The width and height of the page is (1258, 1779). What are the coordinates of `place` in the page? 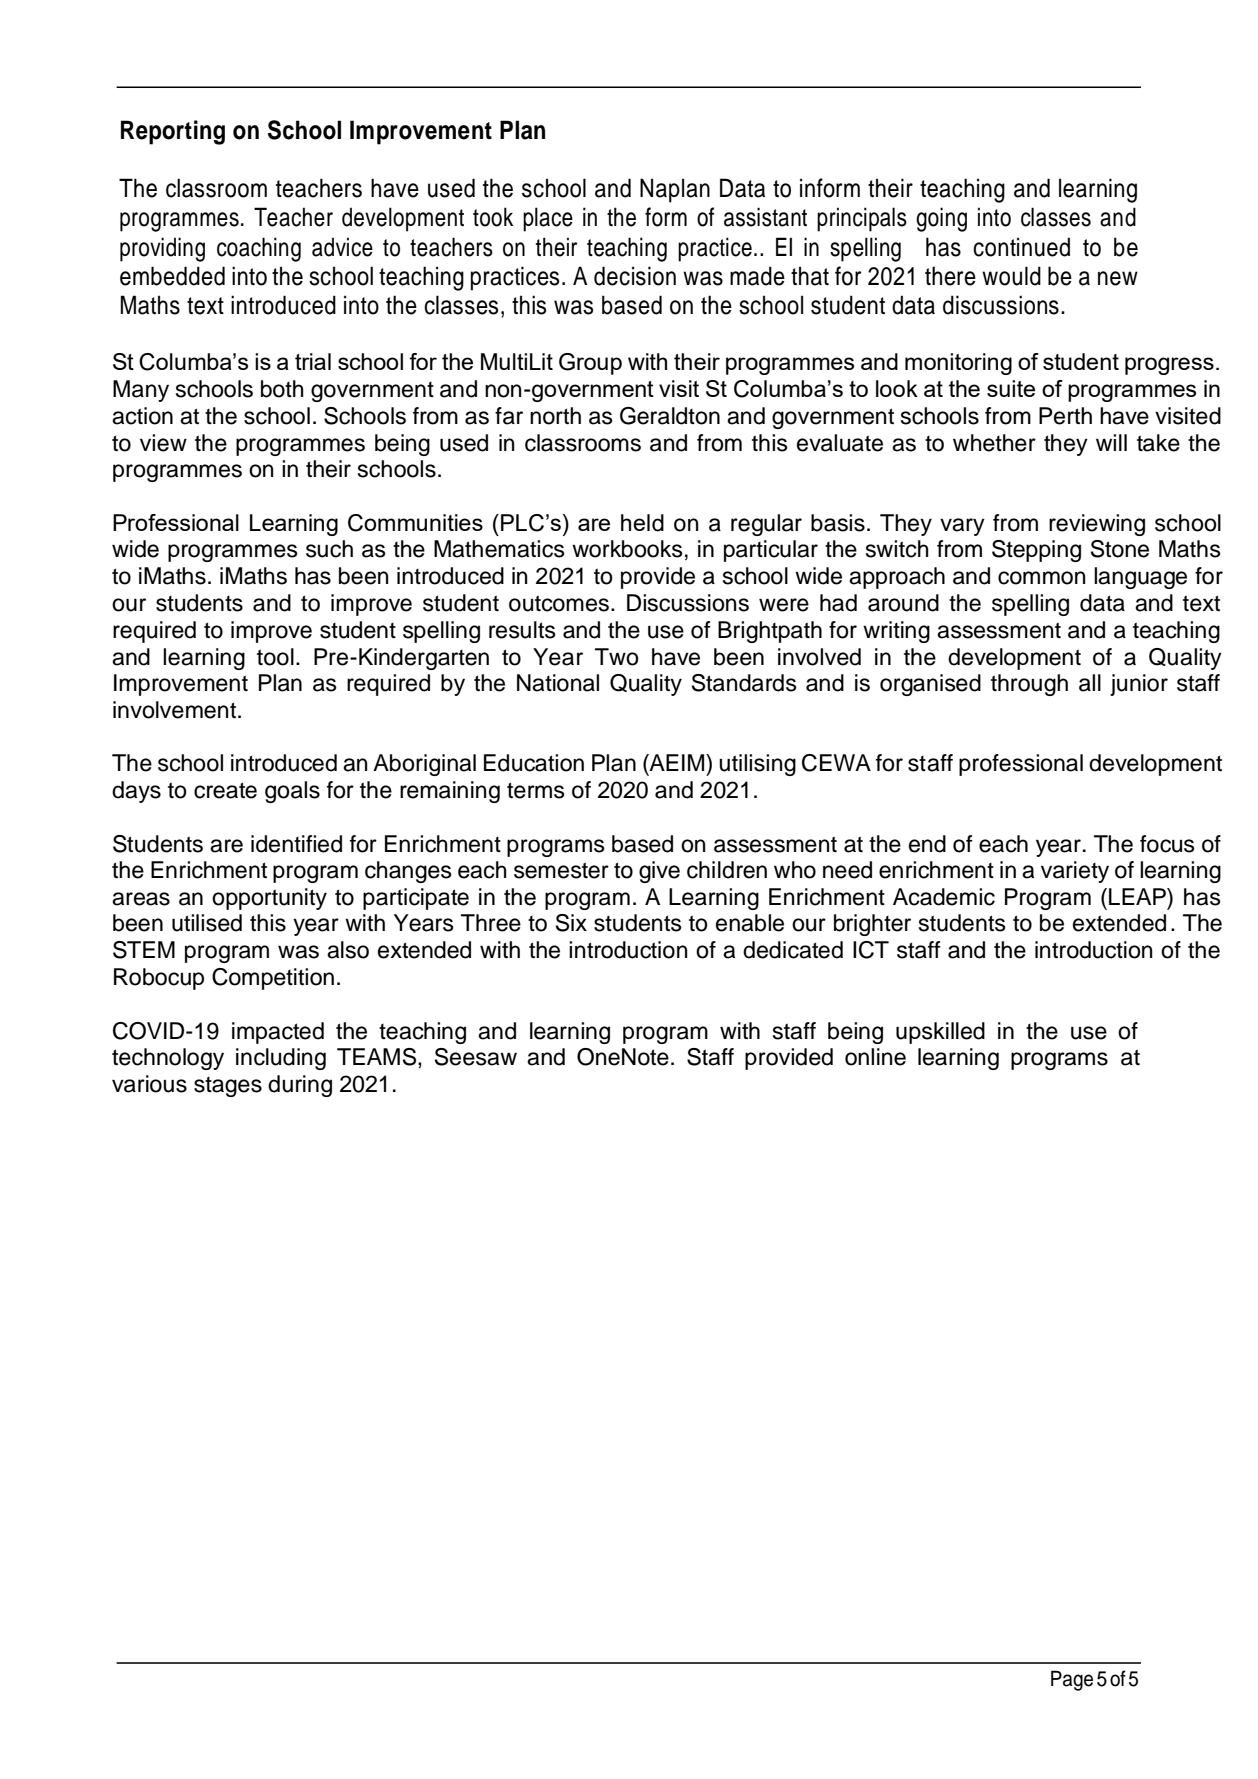 It's located at (548, 219).
